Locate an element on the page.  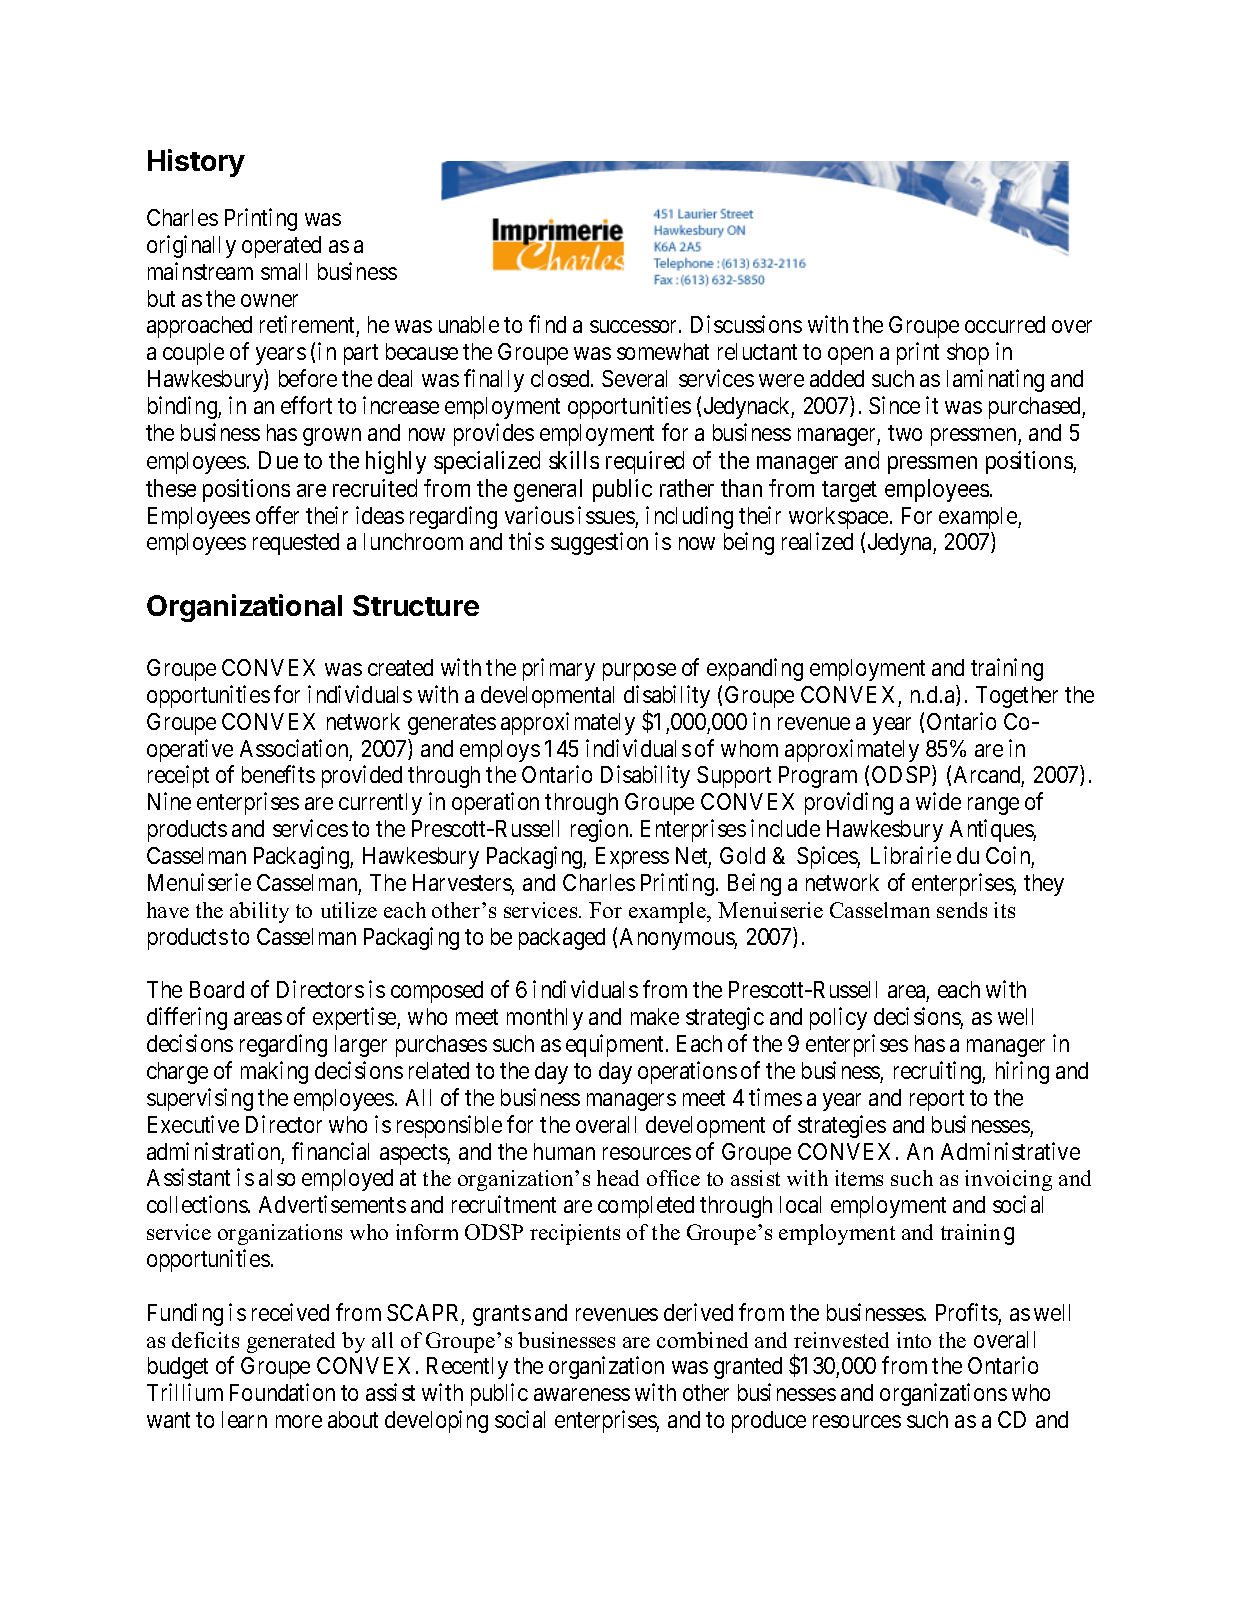
target is located at coordinates (849, 491).
